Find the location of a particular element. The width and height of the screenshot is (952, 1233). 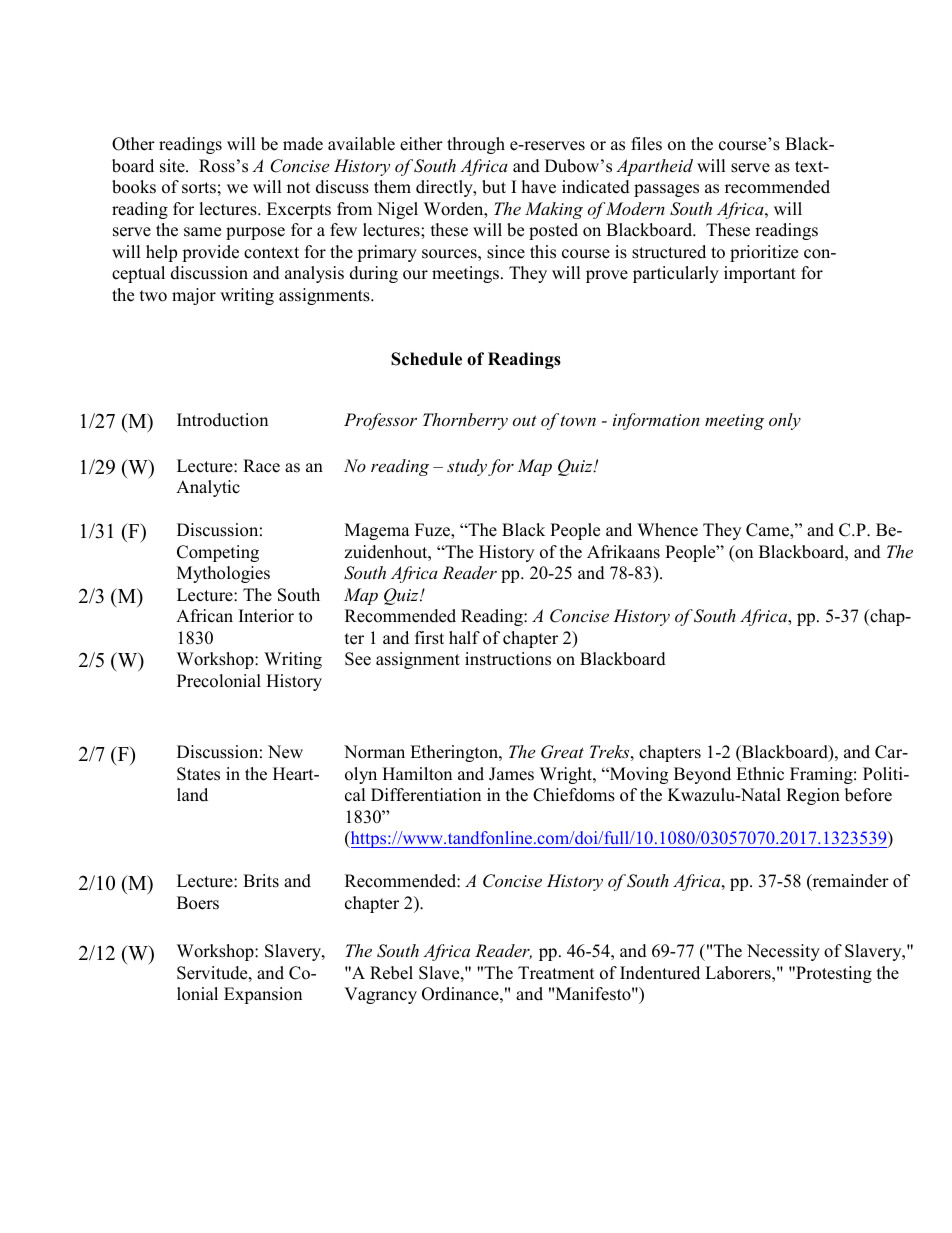

but is located at coordinates (494, 187).
